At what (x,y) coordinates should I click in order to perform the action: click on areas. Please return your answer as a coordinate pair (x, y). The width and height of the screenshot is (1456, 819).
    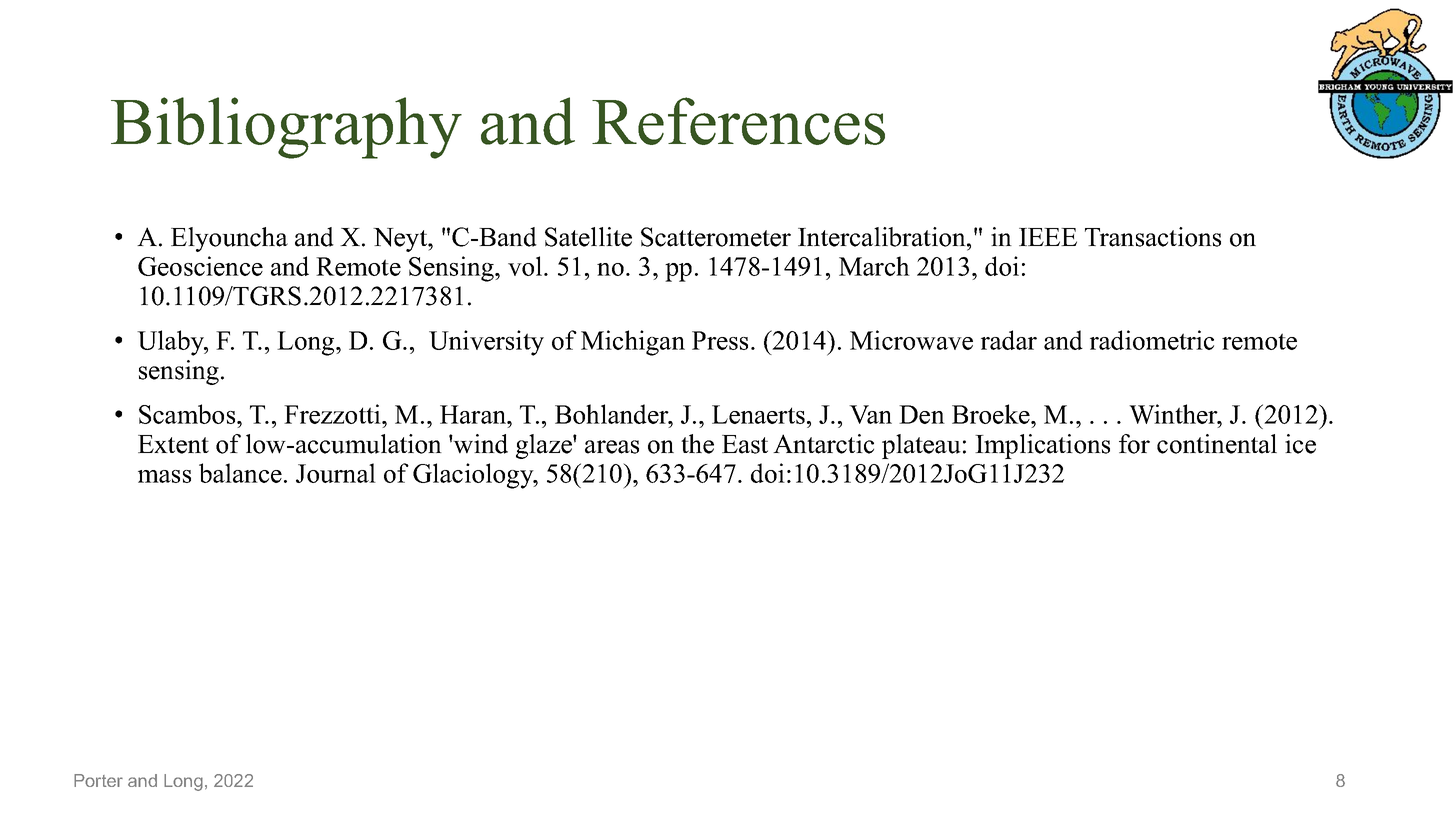
    Looking at the image, I should click on (612, 447).
